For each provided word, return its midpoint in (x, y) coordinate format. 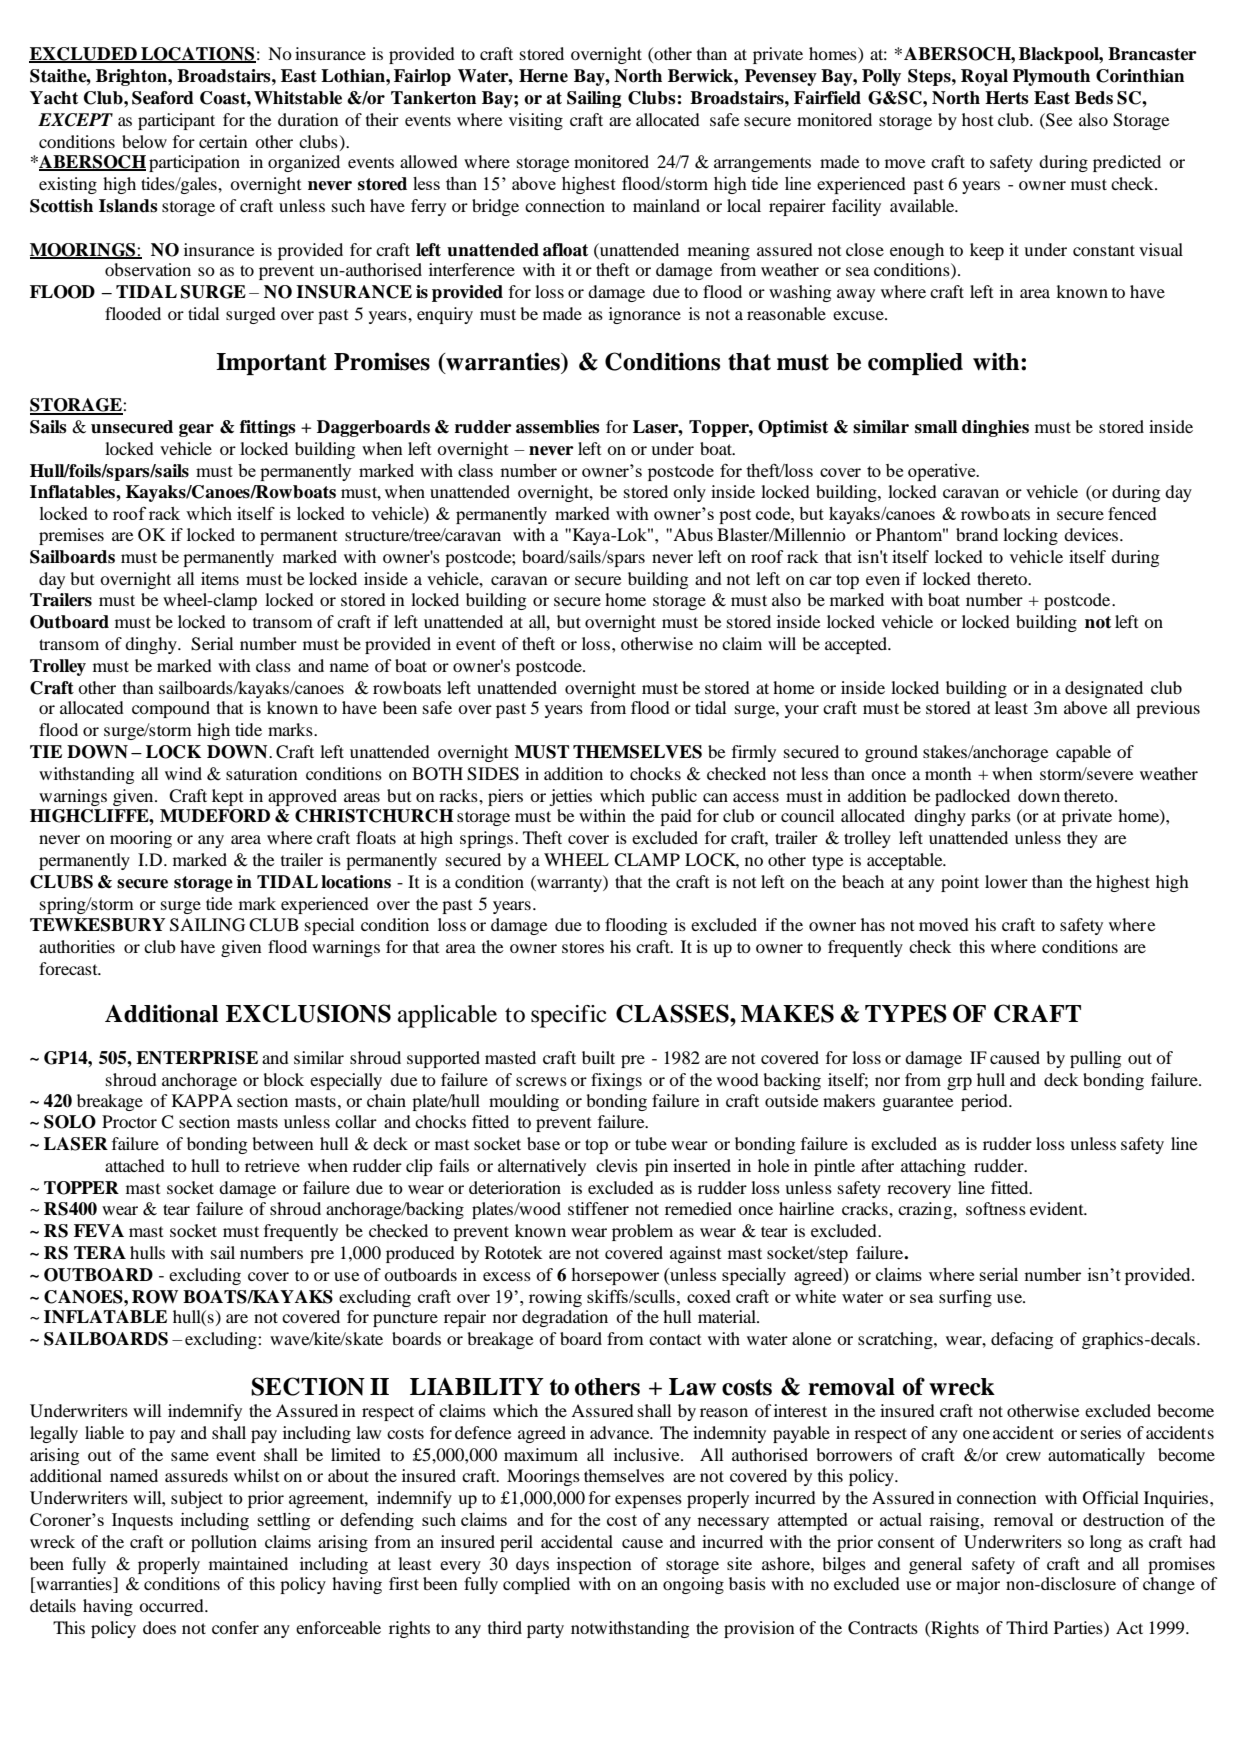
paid (676, 817)
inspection (594, 1565)
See (1058, 120)
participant (176, 121)
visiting (536, 121)
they (1082, 839)
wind (183, 773)
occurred (172, 1605)
